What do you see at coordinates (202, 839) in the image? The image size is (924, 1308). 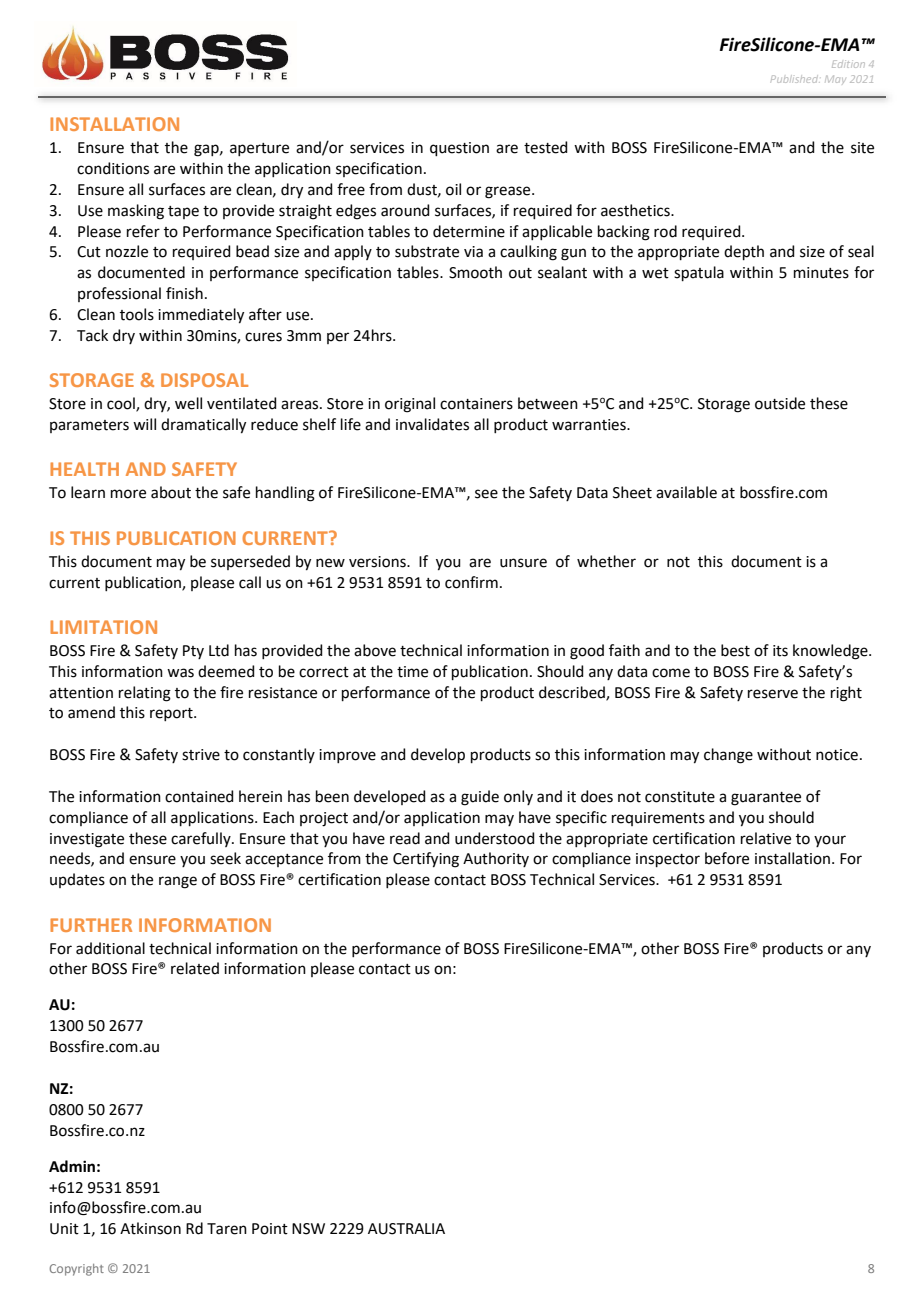 I see `carefully` at bounding box center [202, 839].
